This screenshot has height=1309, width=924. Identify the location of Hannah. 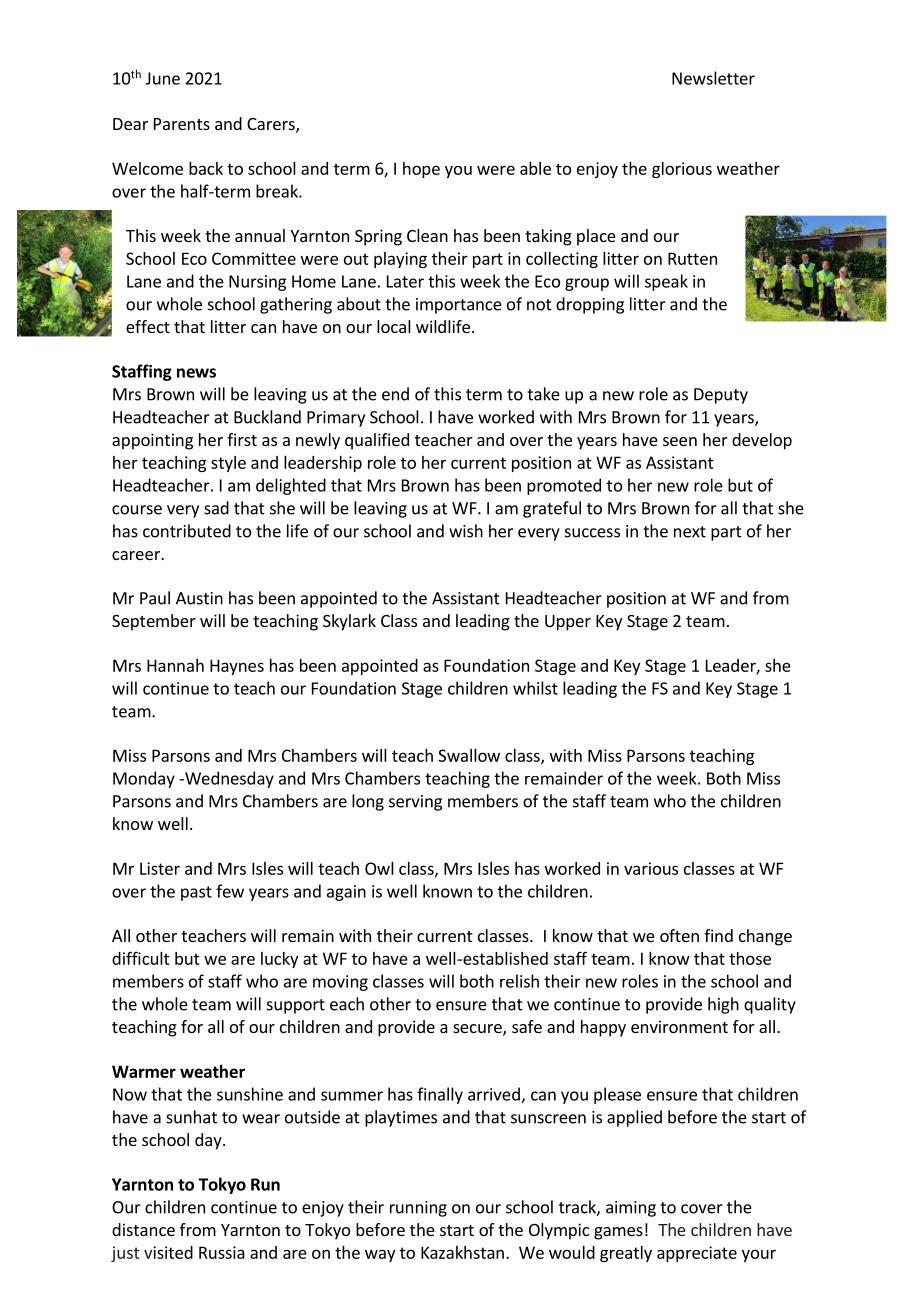
(175, 665).
